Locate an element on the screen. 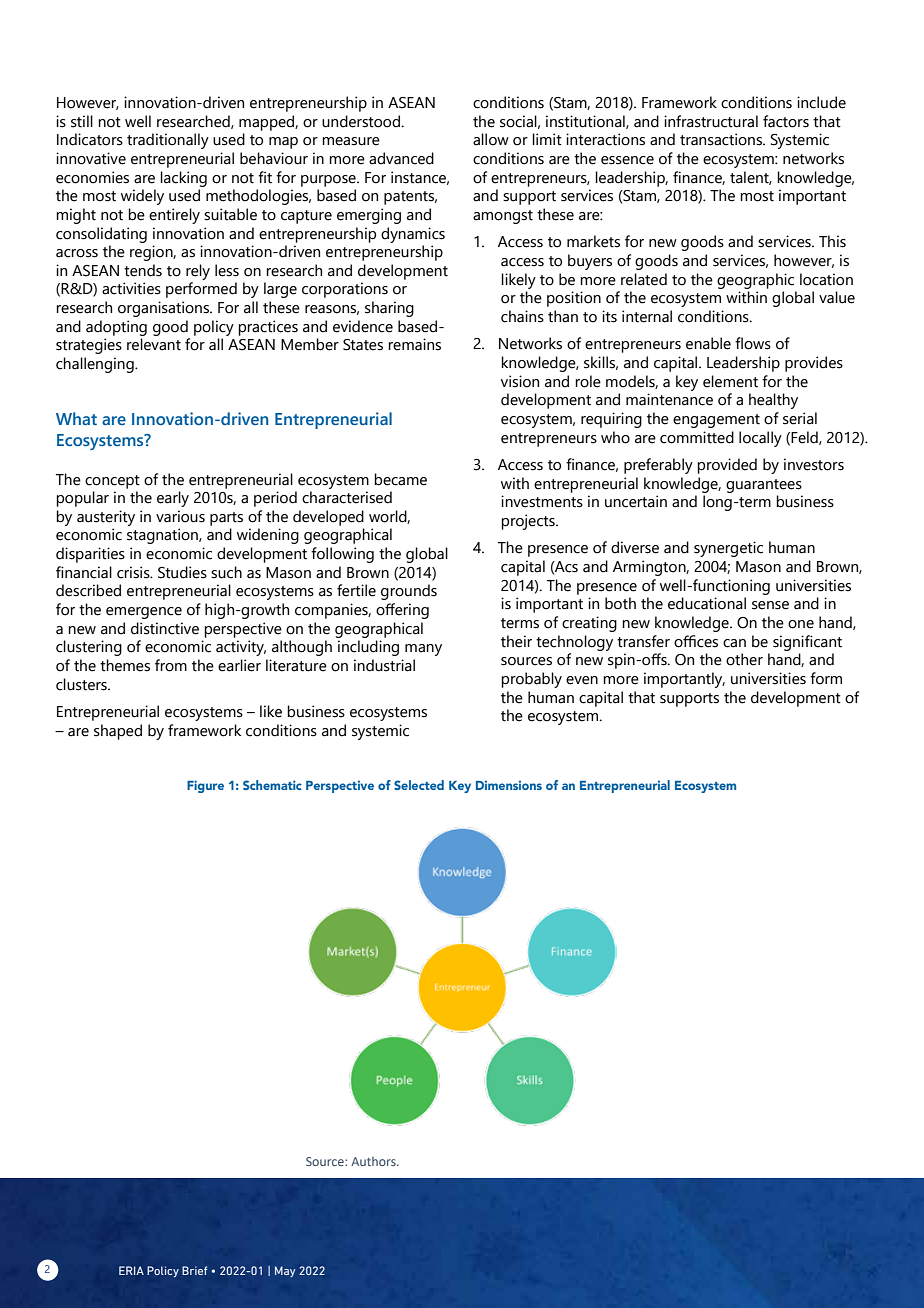 This screenshot has width=924, height=1308. transactions is located at coordinates (722, 139).
